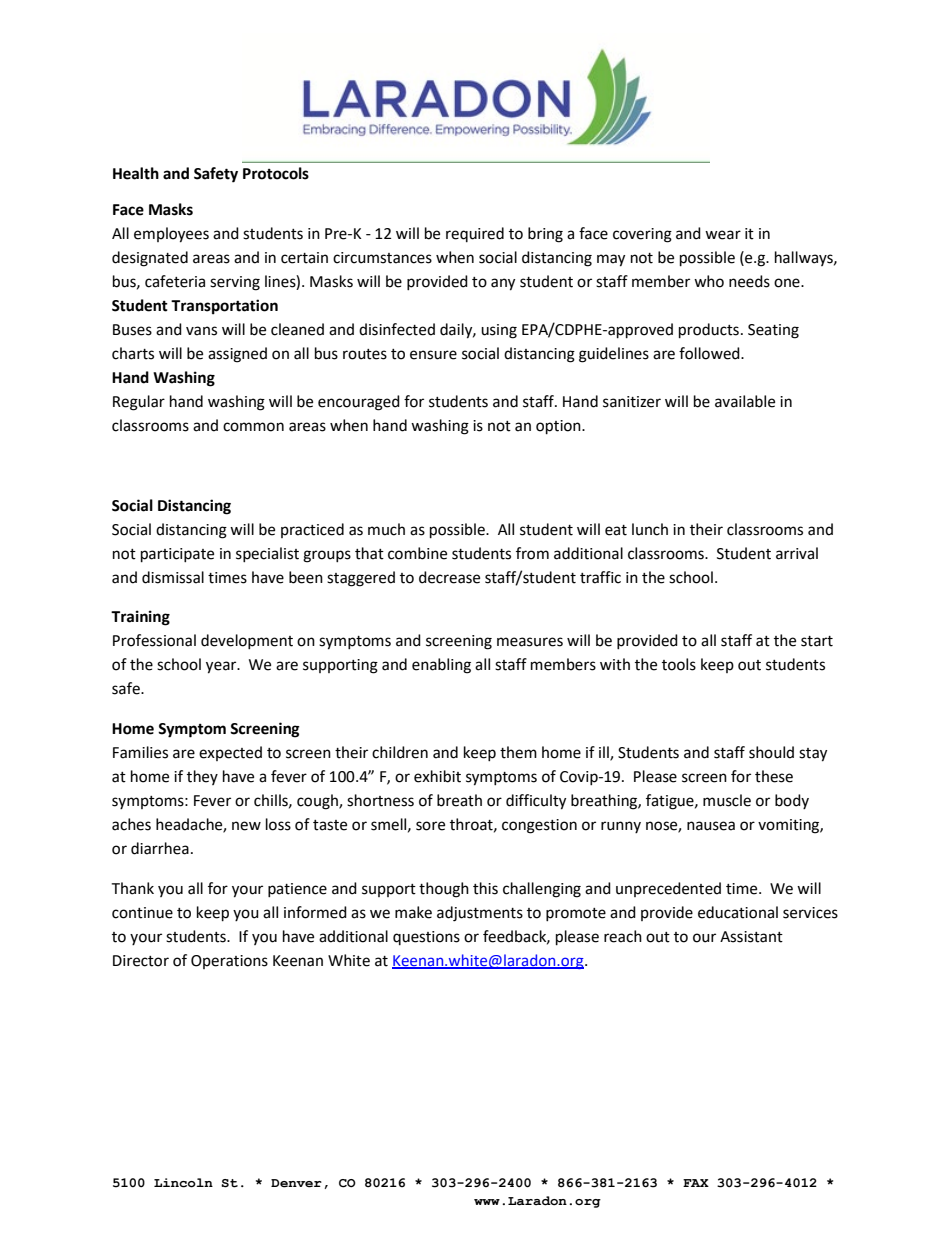 This screenshot has width=952, height=1233. I want to click on required, so click(475, 234).
